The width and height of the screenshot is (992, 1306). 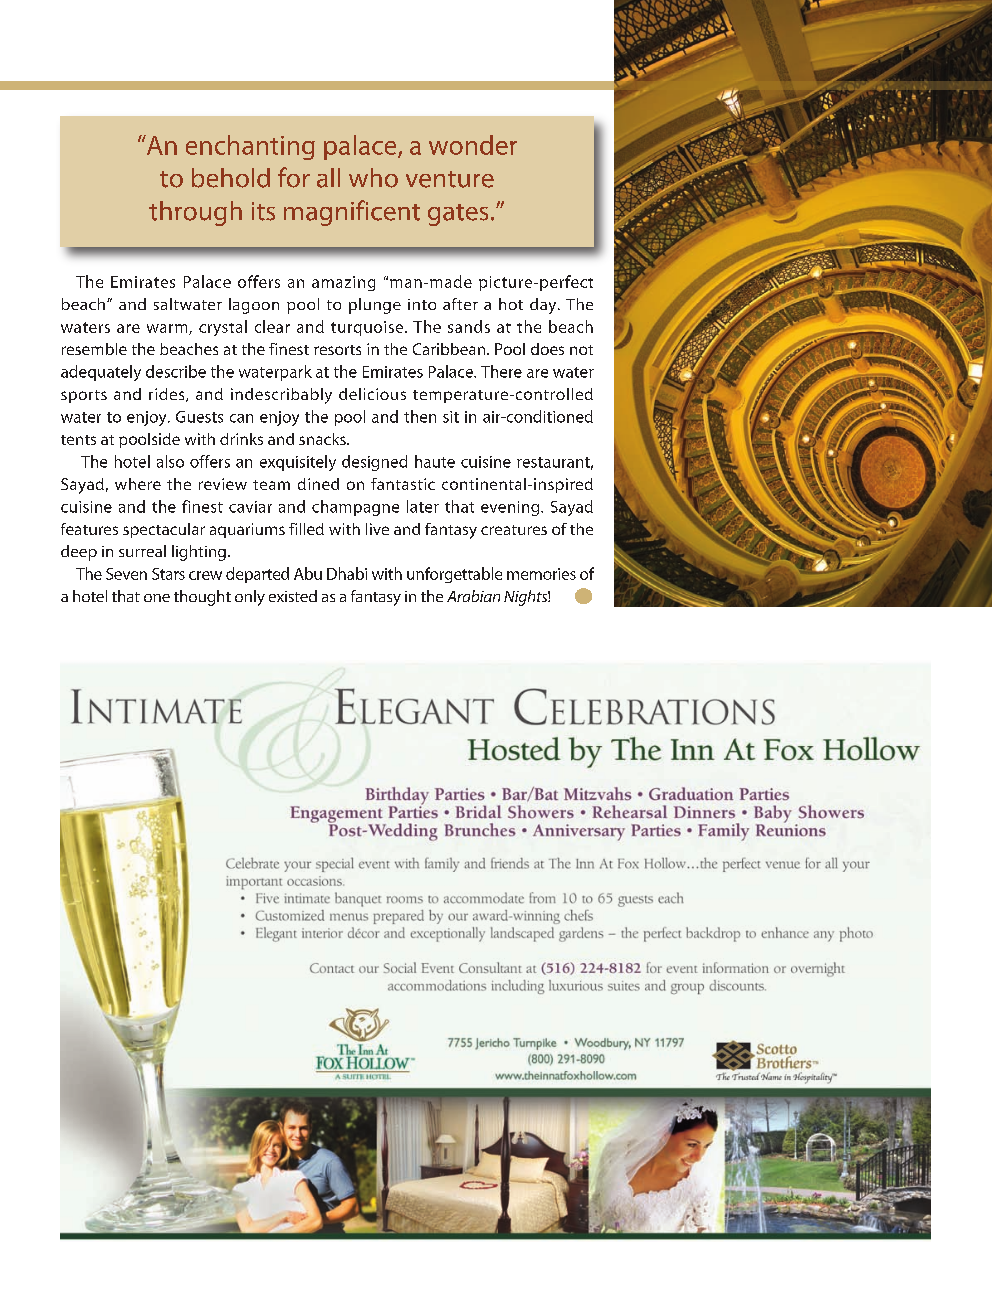 I want to click on amazing, so click(x=343, y=283).
